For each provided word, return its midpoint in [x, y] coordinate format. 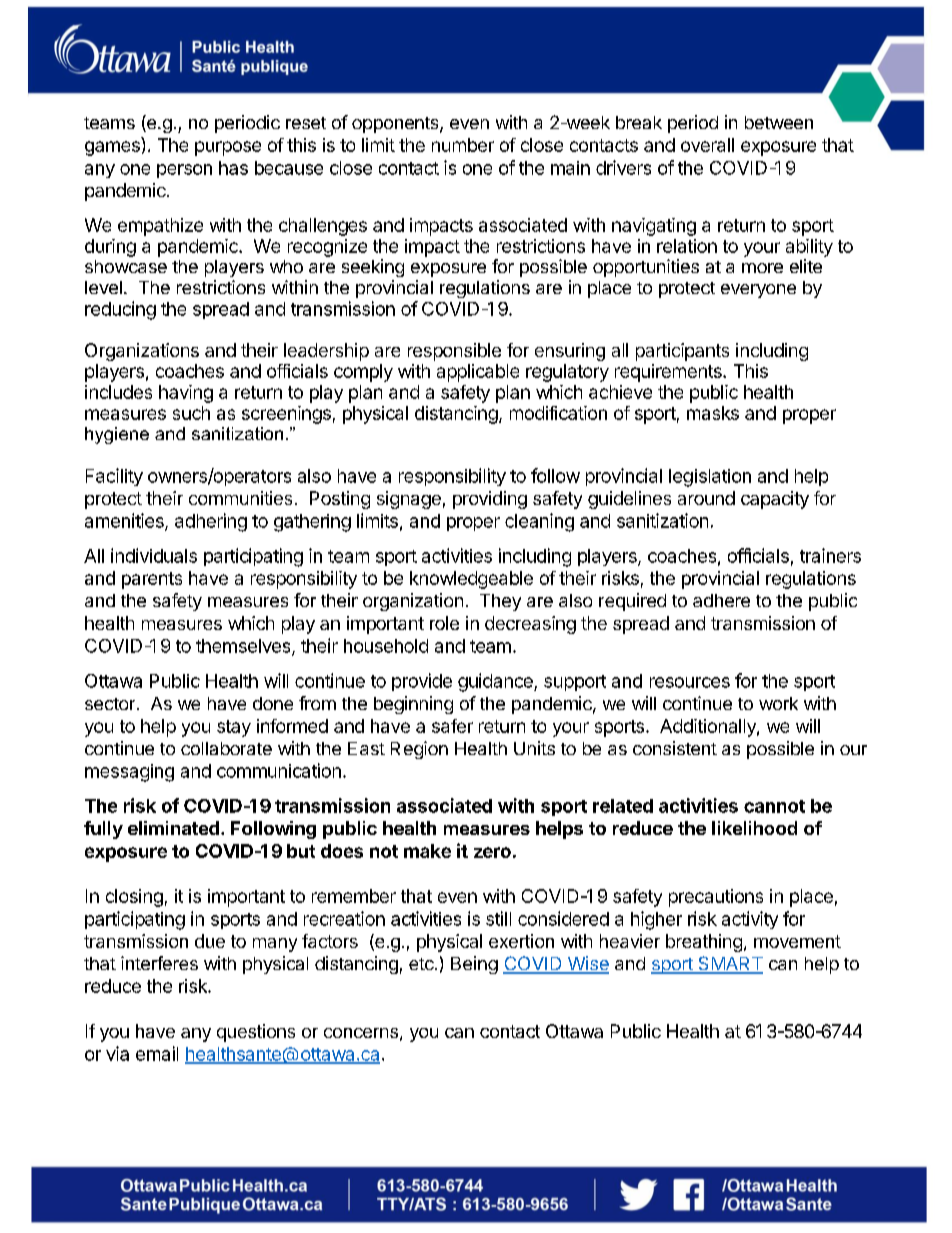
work [778, 703]
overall [707, 145]
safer [452, 726]
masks [713, 413]
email [157, 1053]
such [191, 413]
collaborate [226, 748]
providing [490, 500]
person [184, 171]
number [463, 145]
